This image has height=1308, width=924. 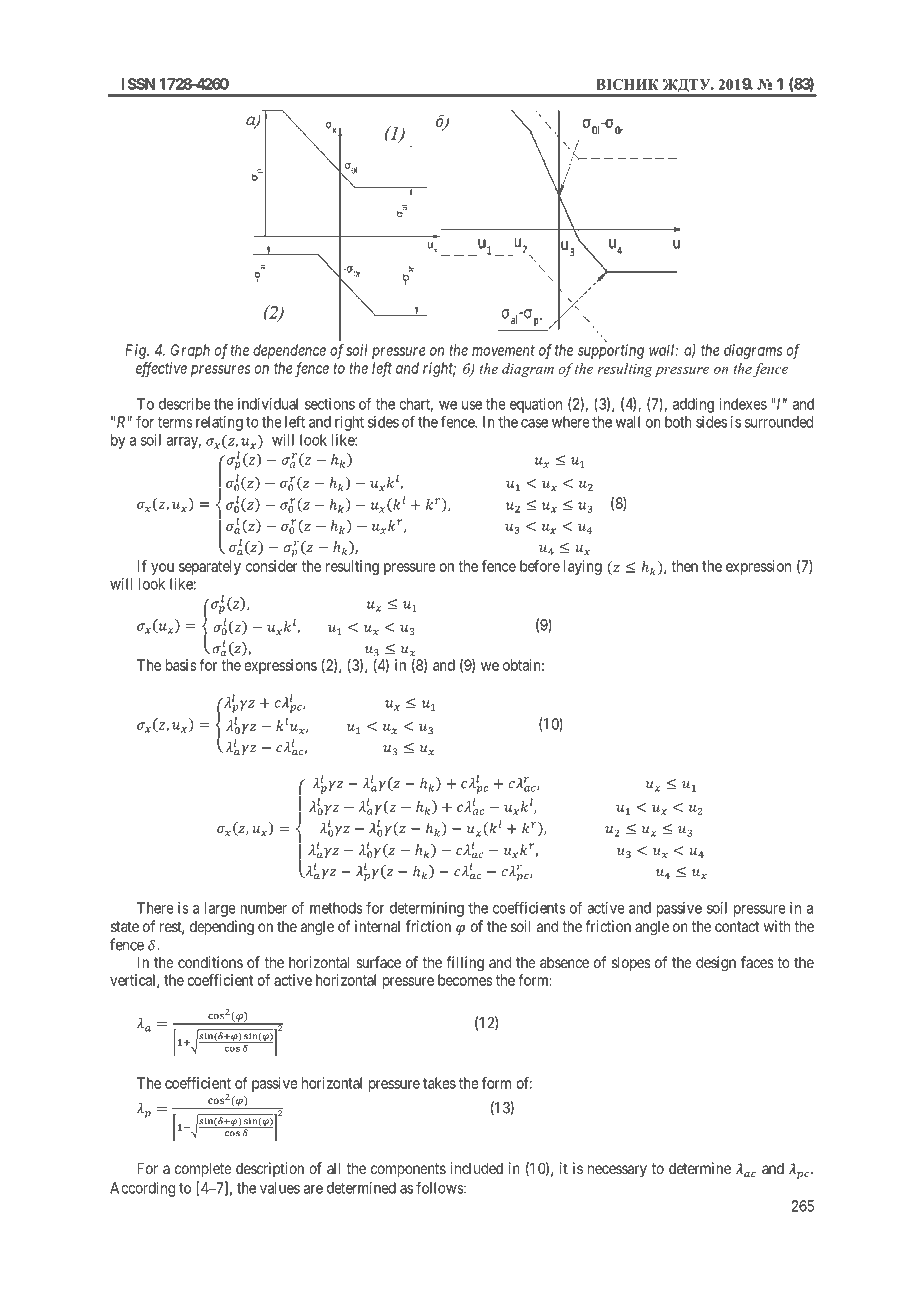 I want to click on ISSN, so click(x=138, y=84).
